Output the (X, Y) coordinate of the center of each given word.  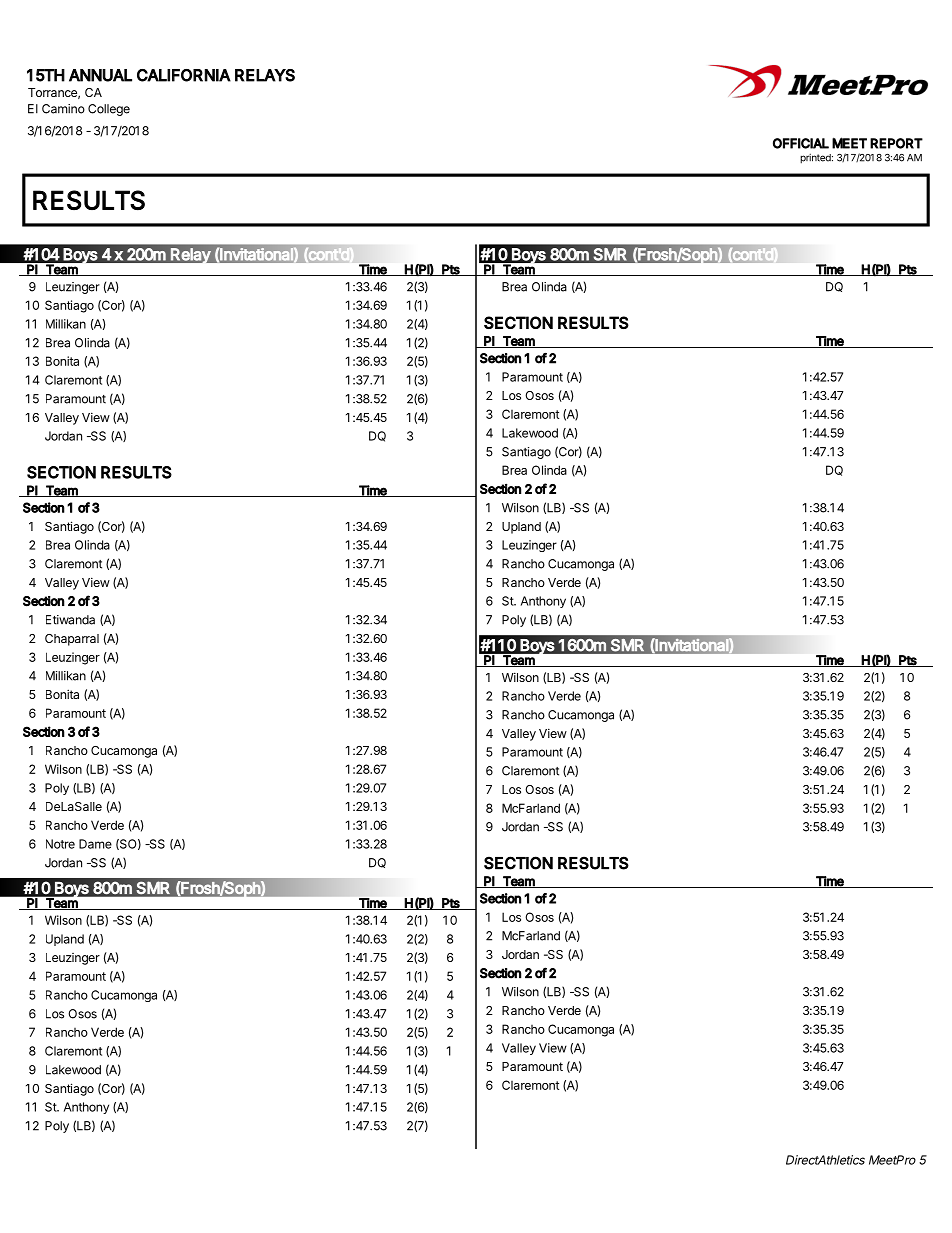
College (109, 110)
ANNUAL (100, 75)
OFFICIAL (801, 143)
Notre (60, 844)
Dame (95, 844)
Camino (63, 109)
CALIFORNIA (184, 75)
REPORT (896, 143)
